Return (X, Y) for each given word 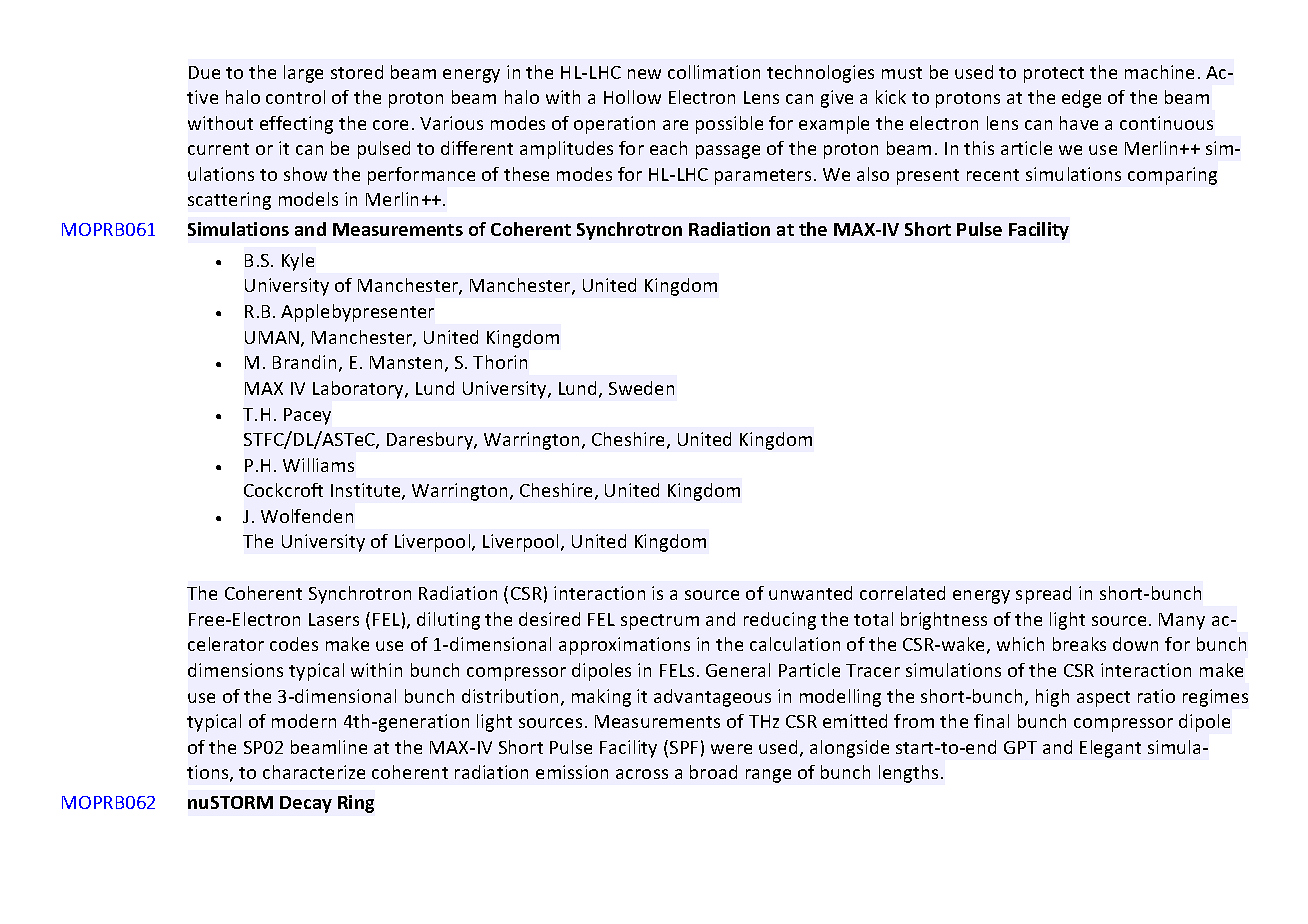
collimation (714, 72)
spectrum (660, 622)
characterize (314, 772)
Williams (318, 465)
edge (1081, 99)
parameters (763, 177)
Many (1182, 621)
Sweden (641, 388)
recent (993, 175)
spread (1043, 595)
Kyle (298, 262)
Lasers (334, 619)
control (295, 97)
